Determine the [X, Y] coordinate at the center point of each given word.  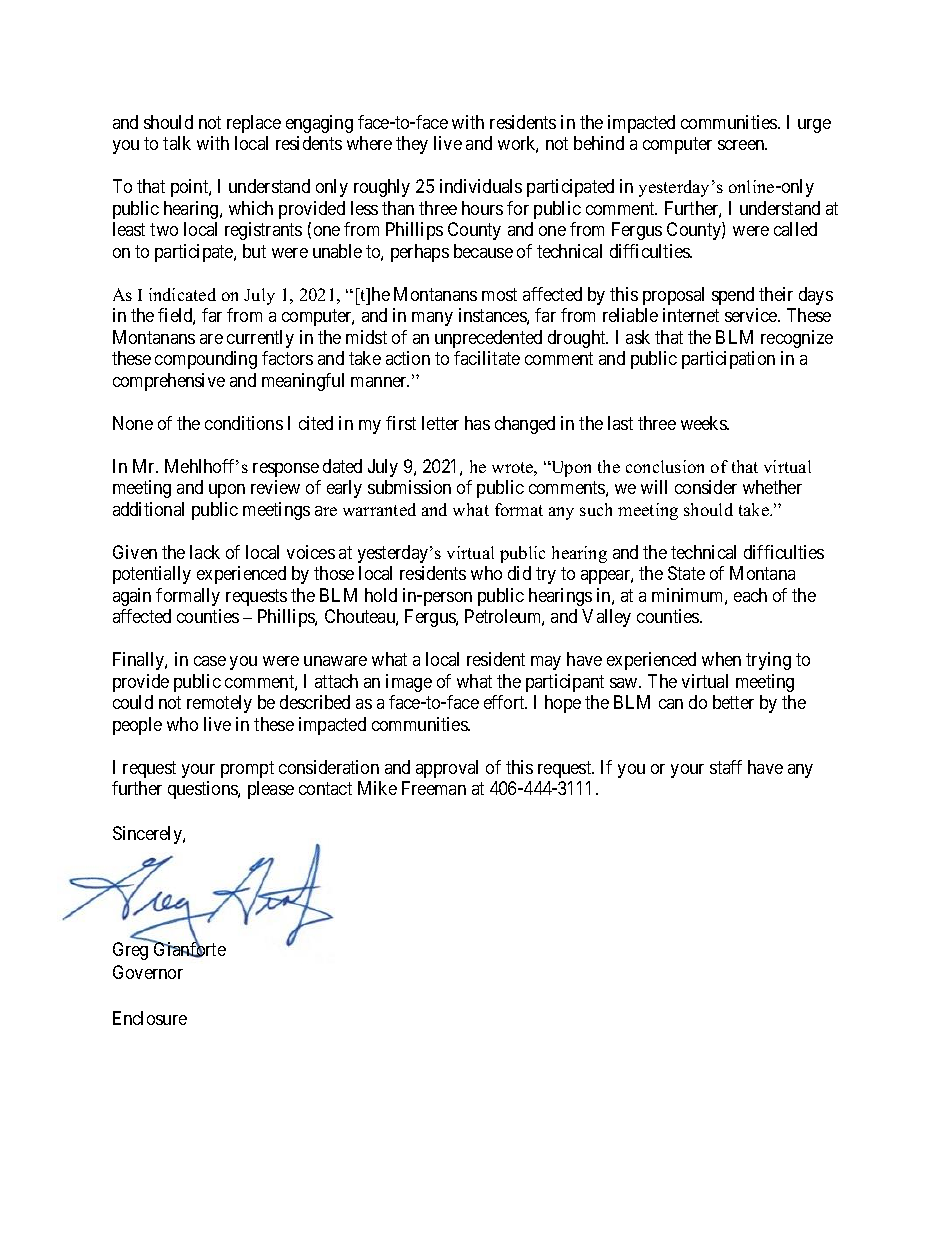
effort [505, 702]
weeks [704, 423]
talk [177, 143]
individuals [481, 186]
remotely [219, 704]
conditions [244, 423]
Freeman [434, 788]
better [733, 702]
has [477, 423]
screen [742, 145]
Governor [148, 972]
